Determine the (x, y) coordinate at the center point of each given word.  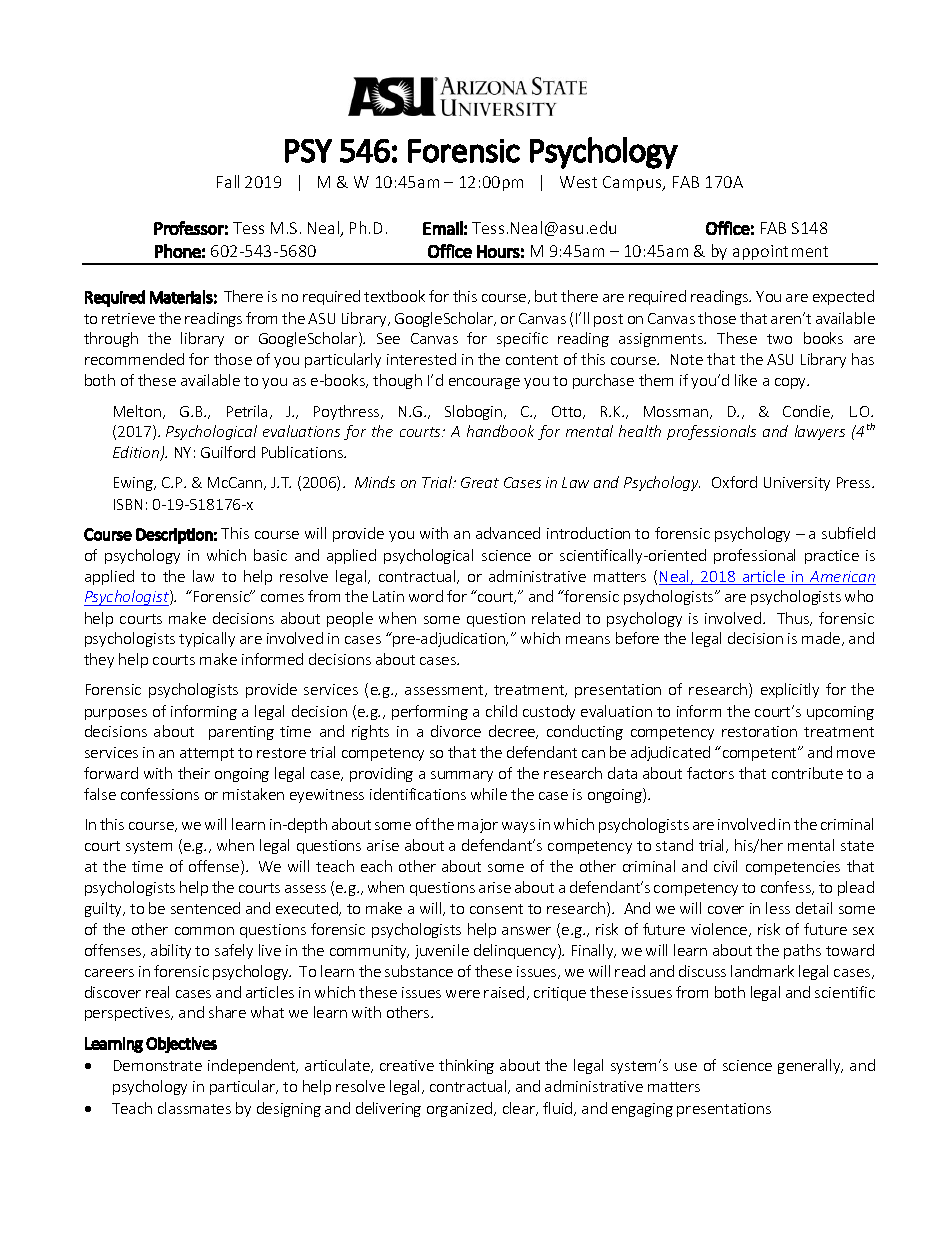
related (556, 618)
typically (207, 639)
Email (443, 228)
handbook (500, 431)
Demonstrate (158, 1065)
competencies (793, 868)
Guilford (228, 452)
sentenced (205, 908)
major (478, 826)
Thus (794, 619)
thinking (466, 1066)
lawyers (820, 432)
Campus (633, 183)
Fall (228, 181)
